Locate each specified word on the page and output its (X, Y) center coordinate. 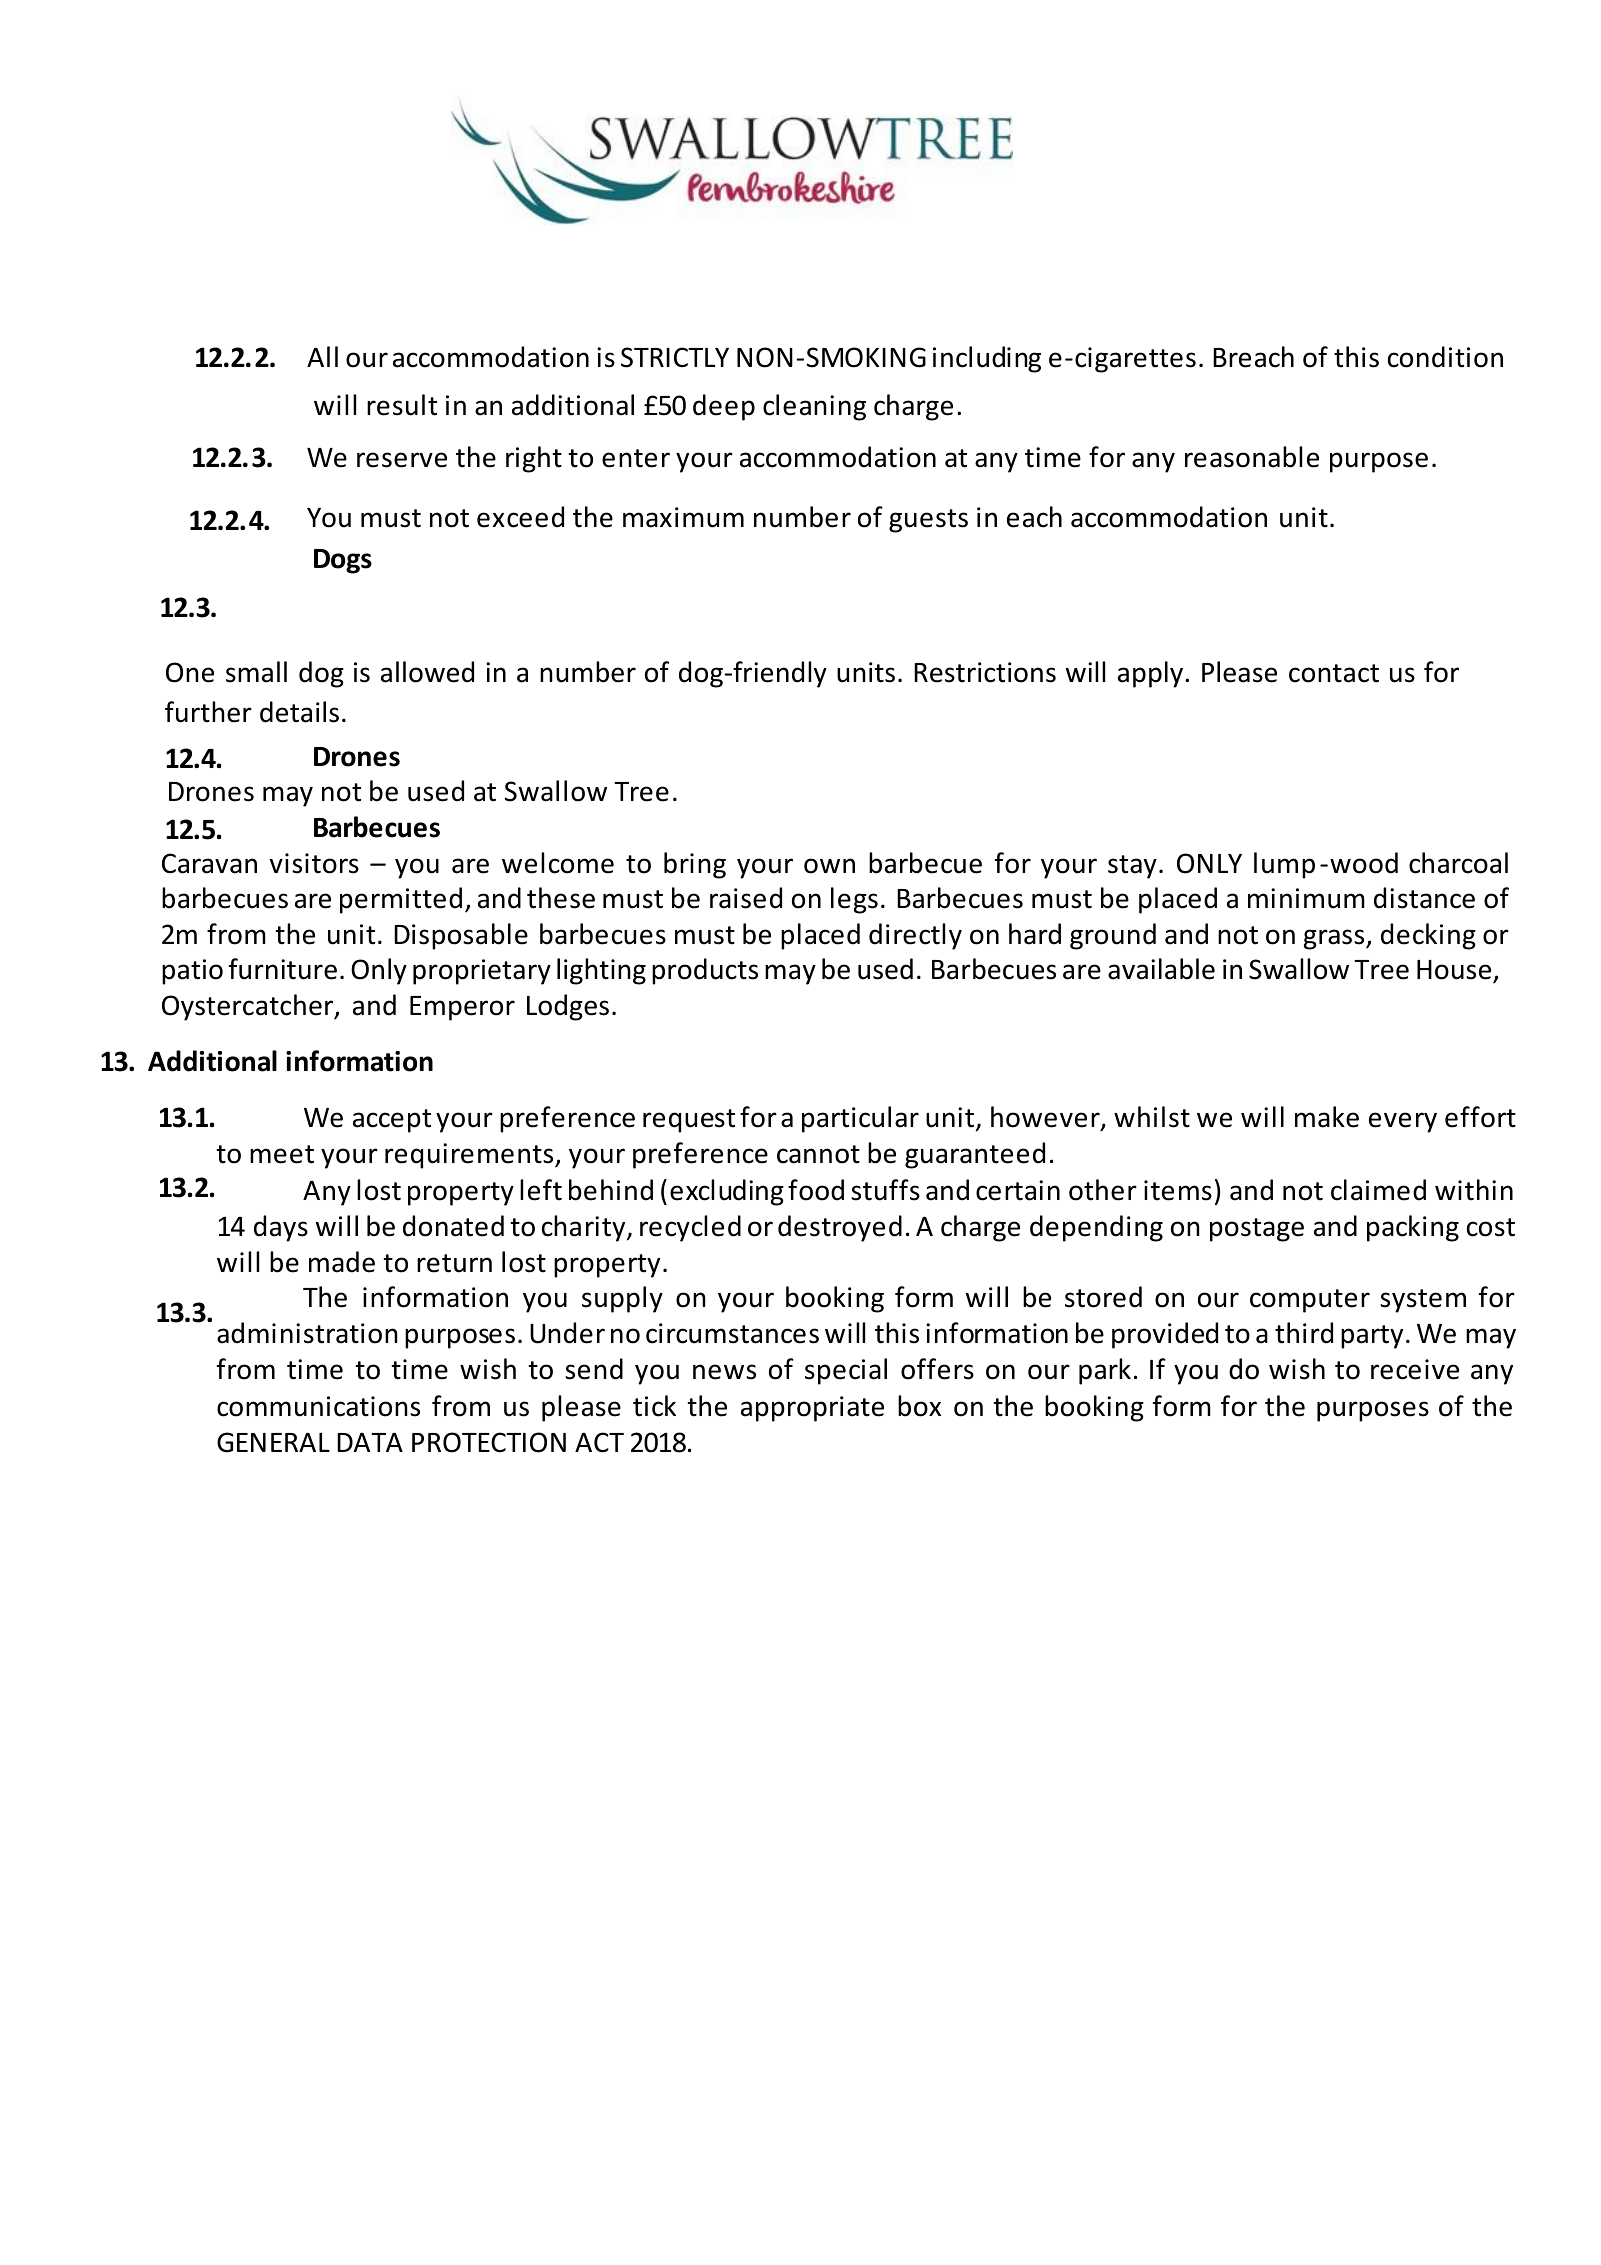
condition (1445, 357)
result (402, 405)
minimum (1306, 898)
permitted (401, 900)
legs (854, 900)
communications (318, 1406)
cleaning (814, 407)
